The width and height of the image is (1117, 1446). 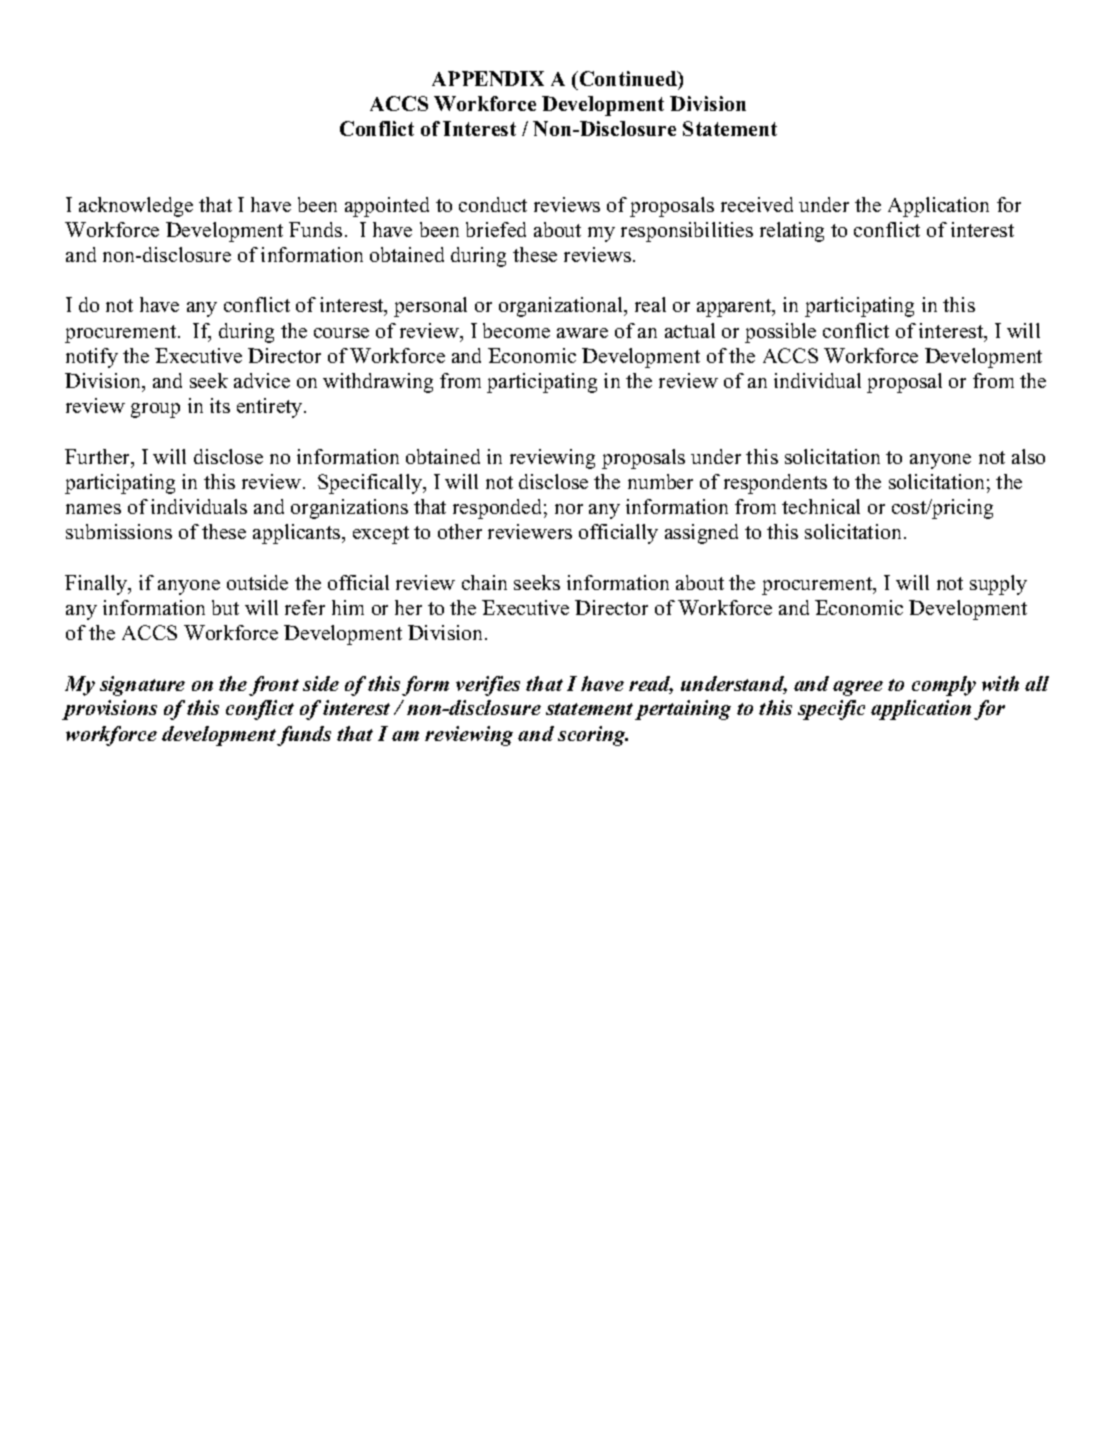 I want to click on its, so click(x=220, y=405).
